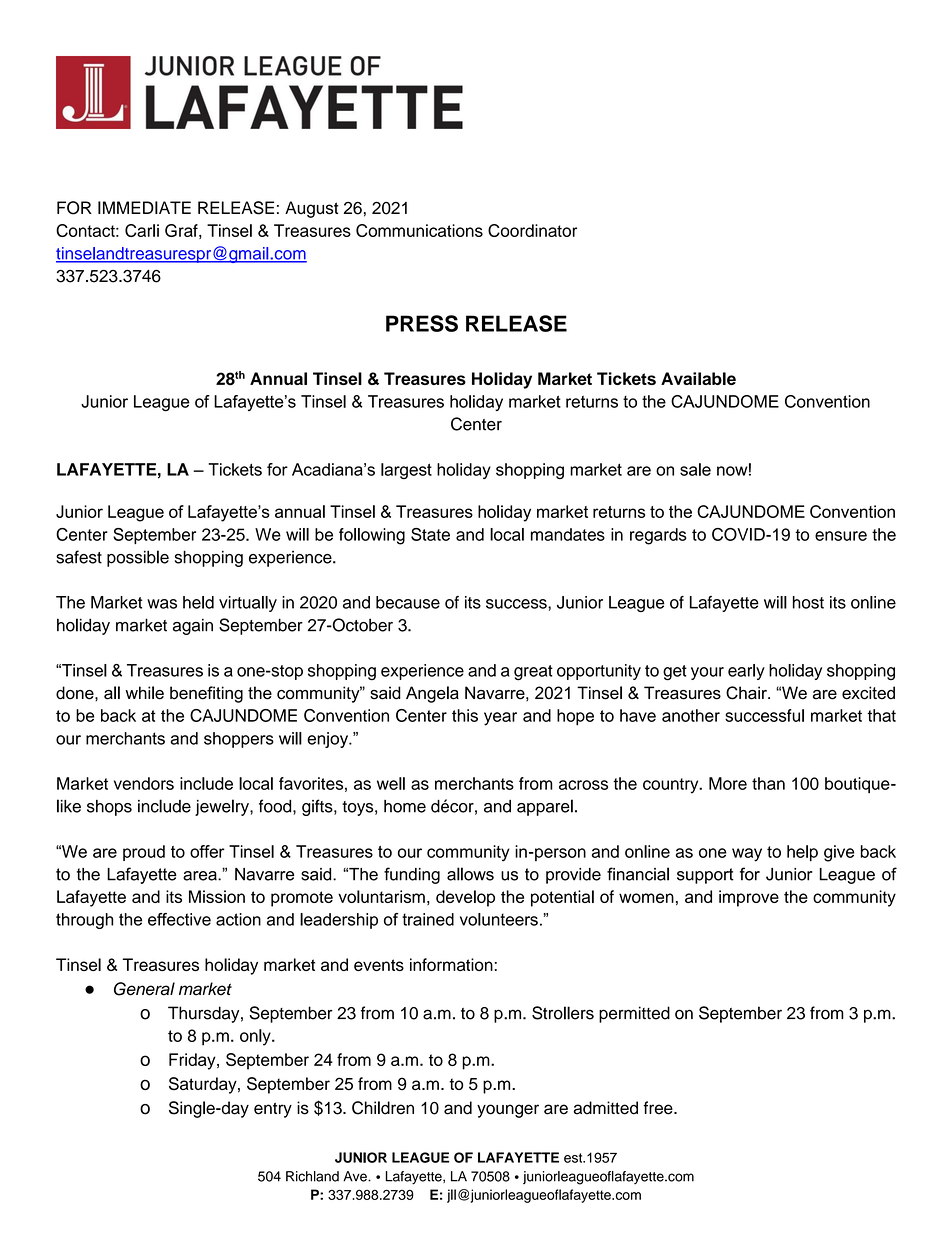 The height and width of the screenshot is (1233, 952). Describe the element at coordinates (841, 536) in the screenshot. I see `ensure` at that location.
